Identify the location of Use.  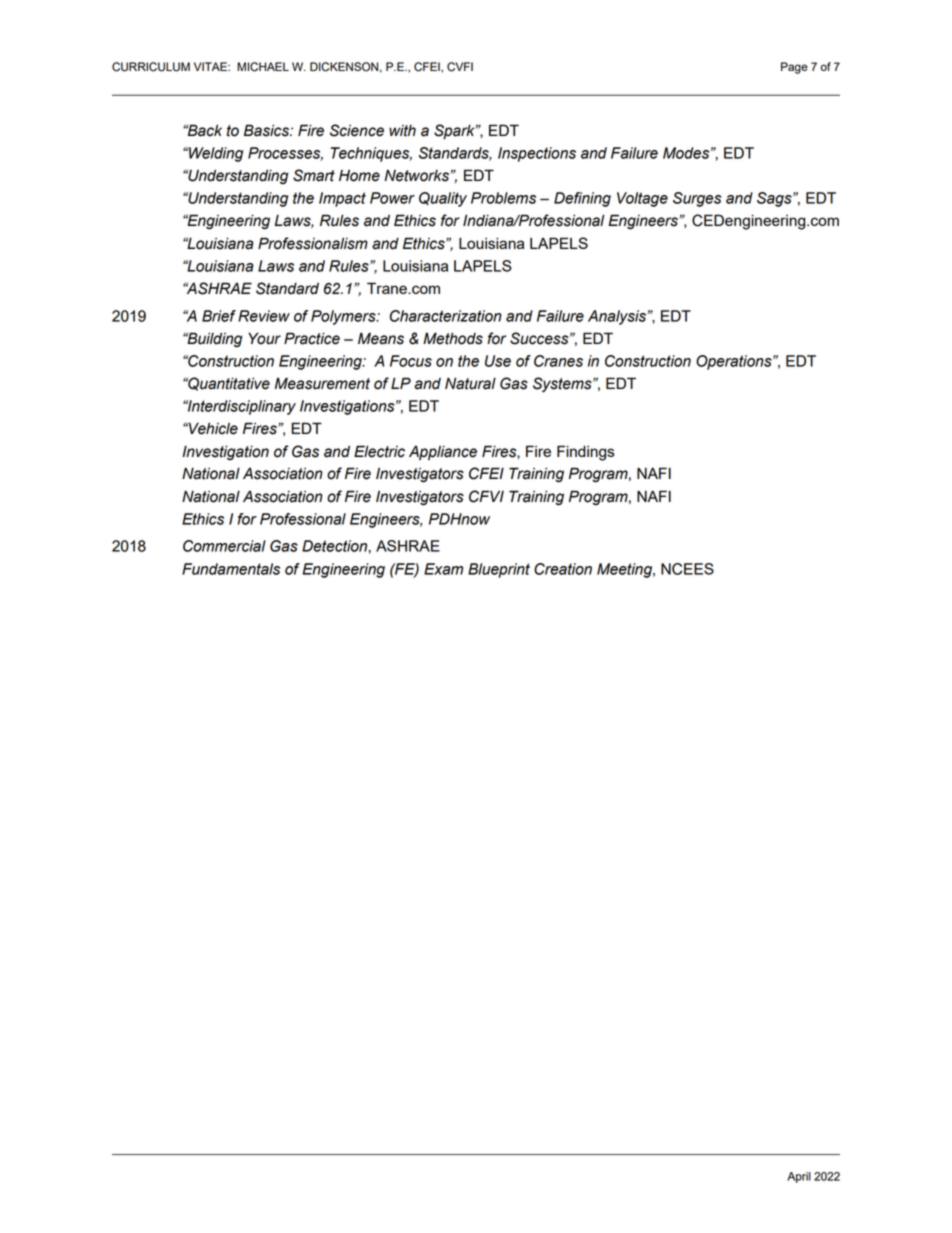
(498, 361).
